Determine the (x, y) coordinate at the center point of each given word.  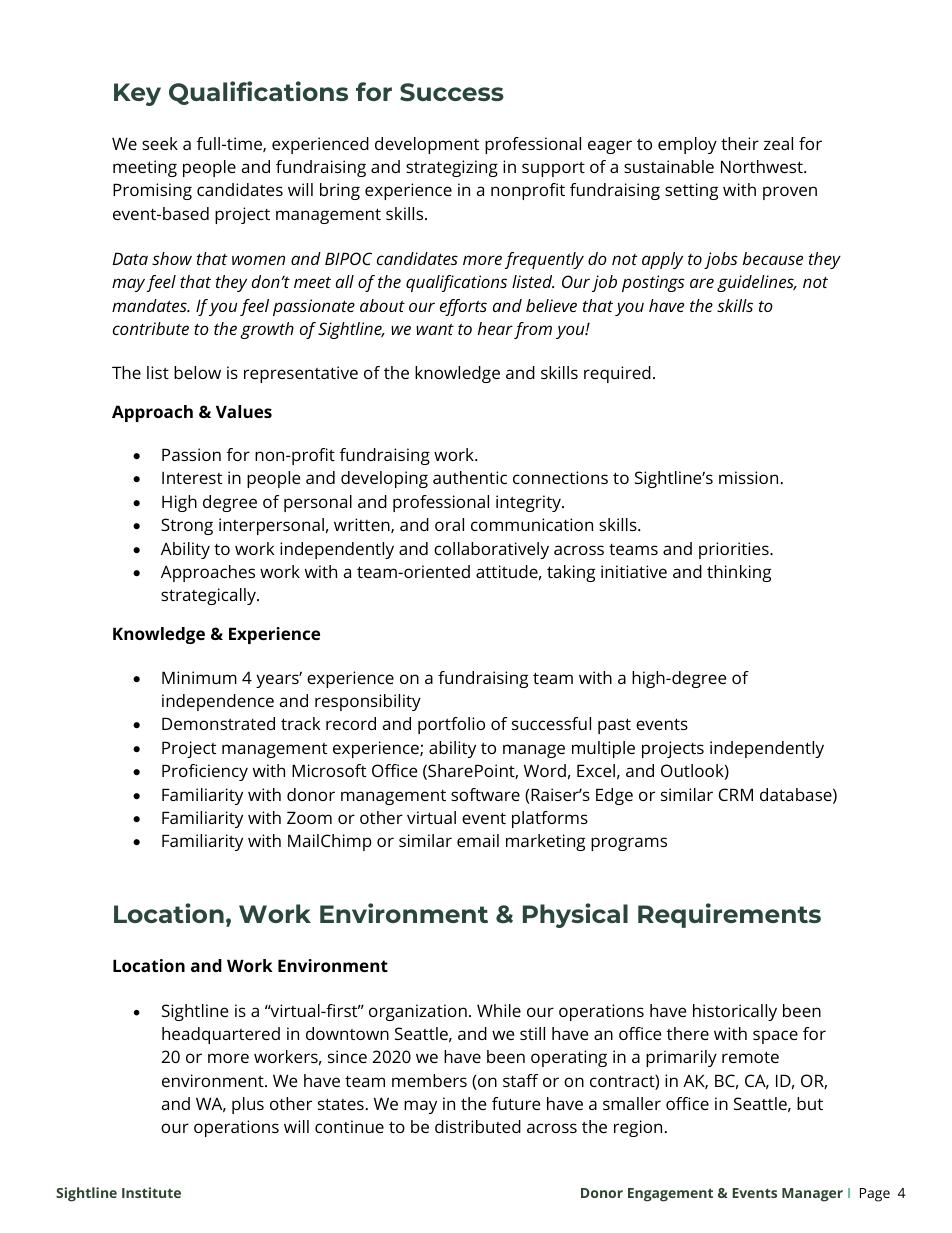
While (499, 1010)
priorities (735, 550)
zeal (778, 143)
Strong (187, 526)
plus (248, 1105)
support (553, 169)
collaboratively (491, 550)
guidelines (756, 283)
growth (267, 330)
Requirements (729, 915)
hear (495, 328)
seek (160, 143)
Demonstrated (218, 723)
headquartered (221, 1035)
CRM (736, 794)
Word (545, 770)
